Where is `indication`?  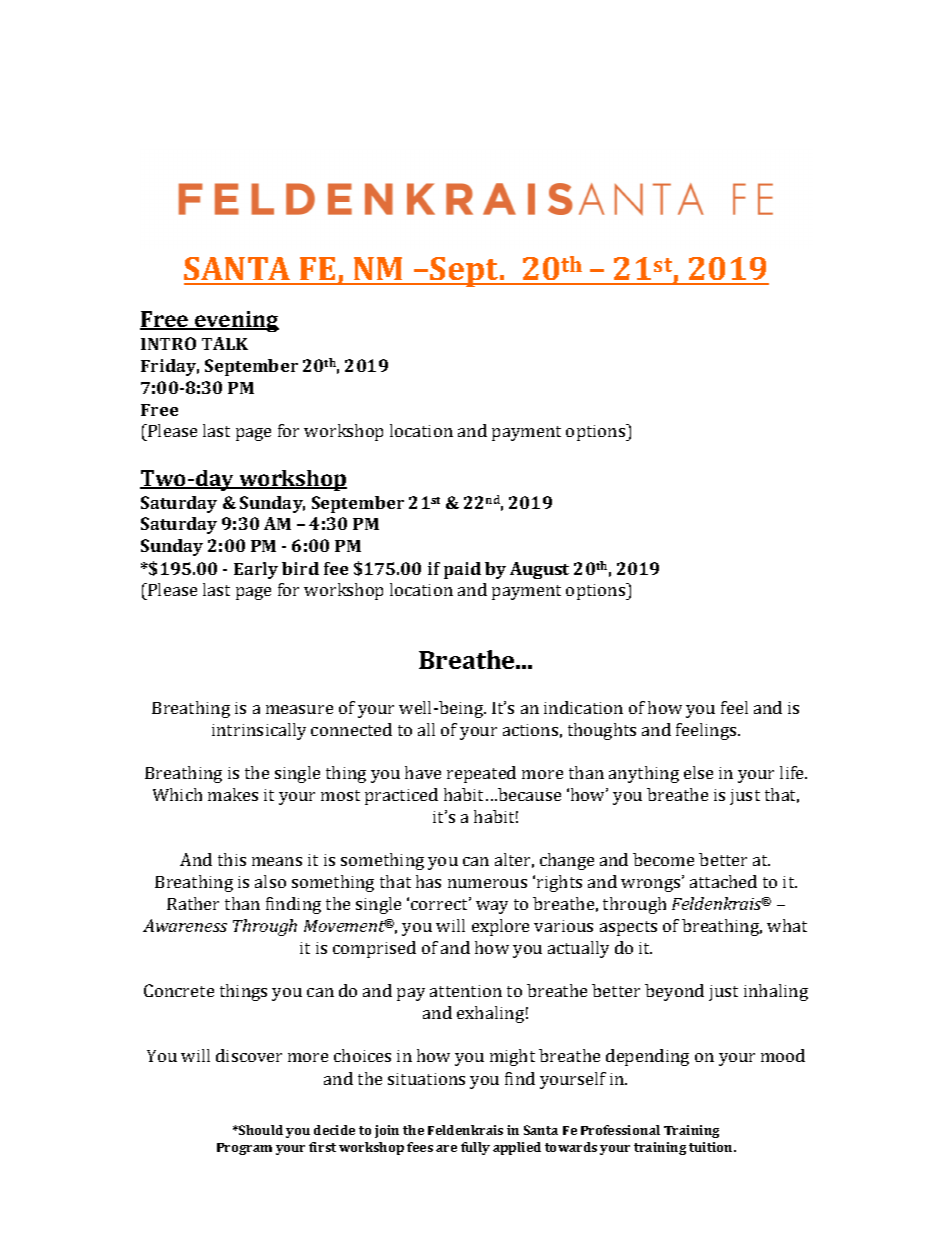 indication is located at coordinates (583, 707).
